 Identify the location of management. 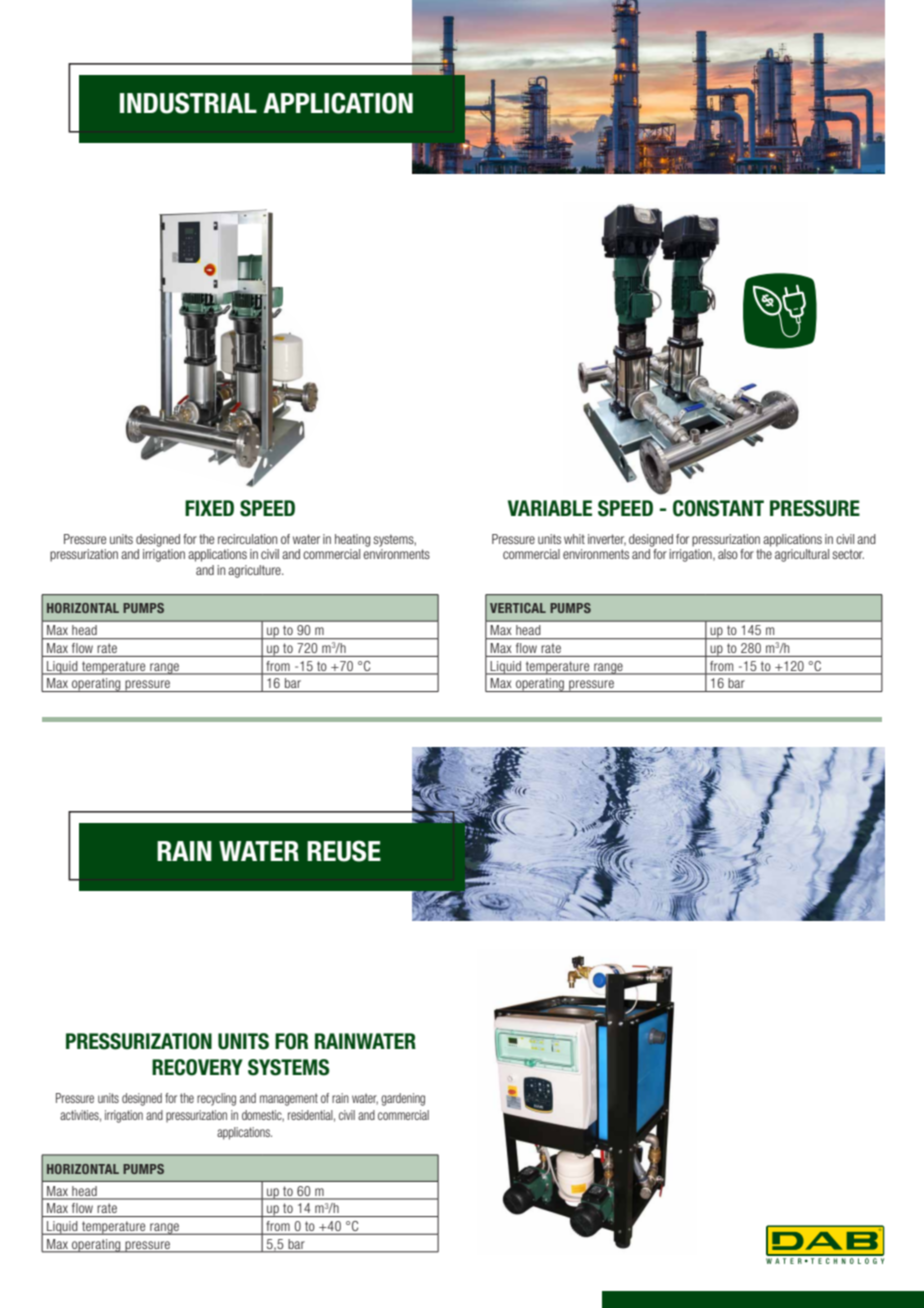
(289, 1099).
